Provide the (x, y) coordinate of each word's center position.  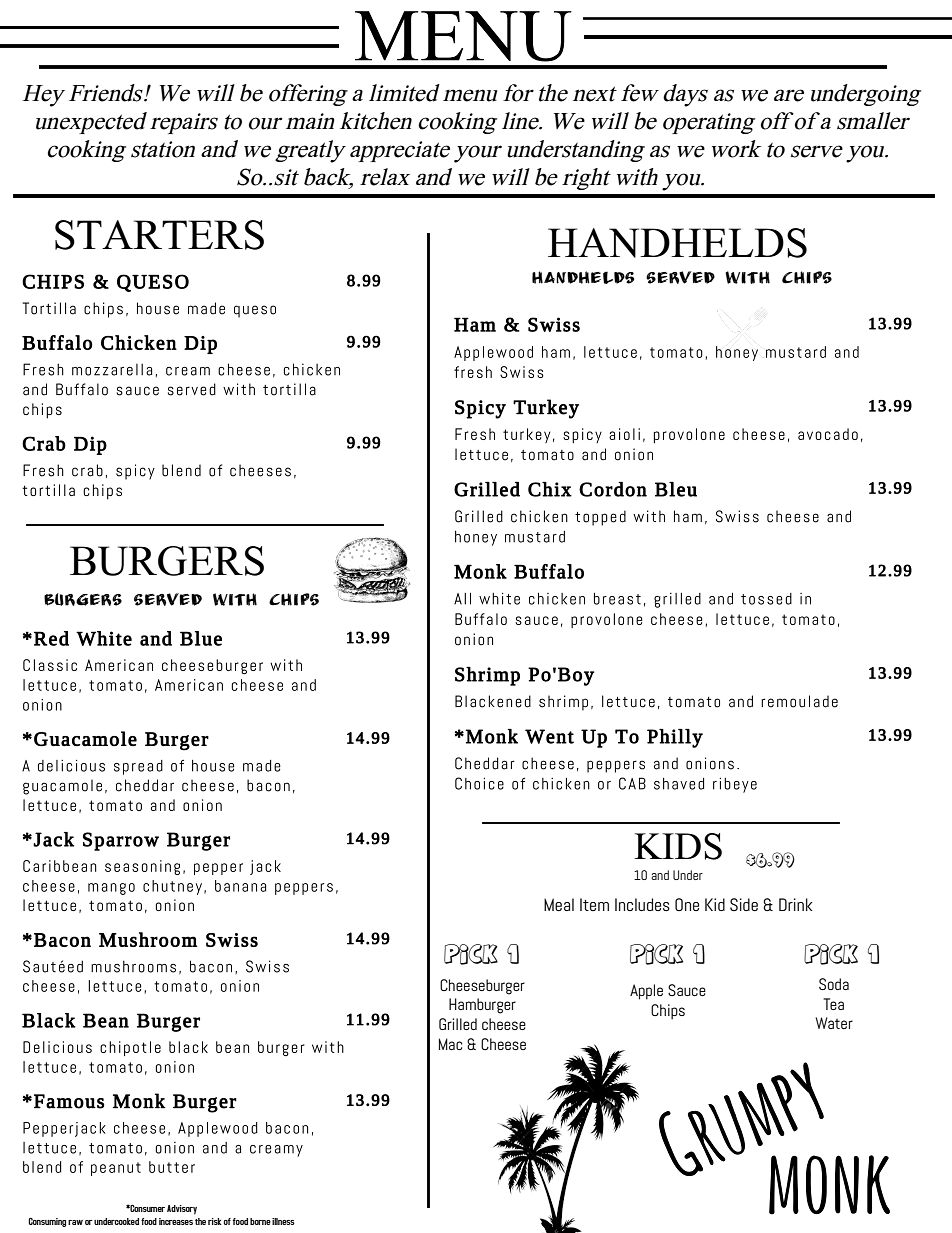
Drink (795, 904)
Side (744, 904)
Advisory (182, 1210)
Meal (559, 904)
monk (829, 1185)
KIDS (678, 846)
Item (594, 904)
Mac (451, 1044)
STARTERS (159, 235)
